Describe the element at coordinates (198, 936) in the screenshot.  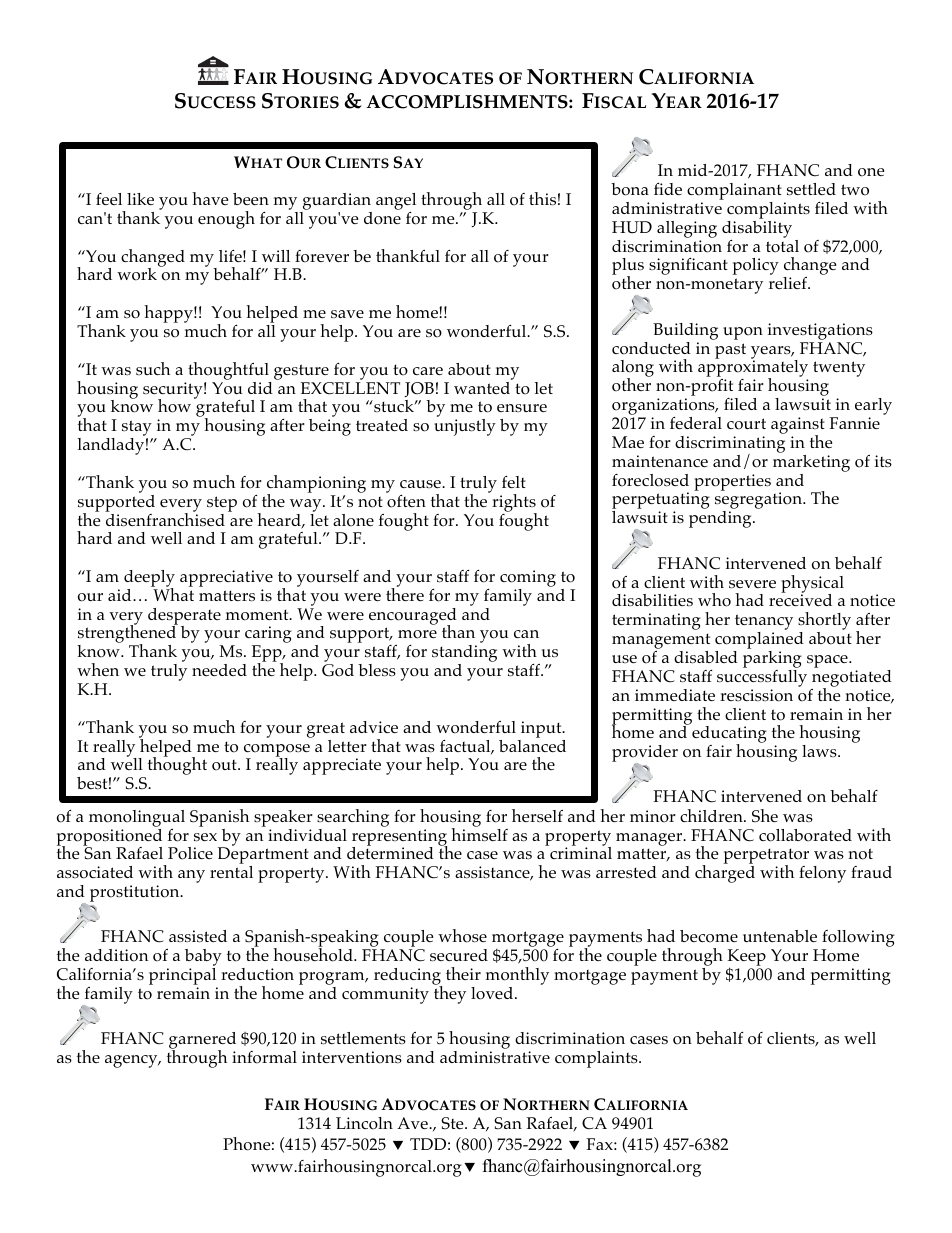
I see `assisted` at that location.
